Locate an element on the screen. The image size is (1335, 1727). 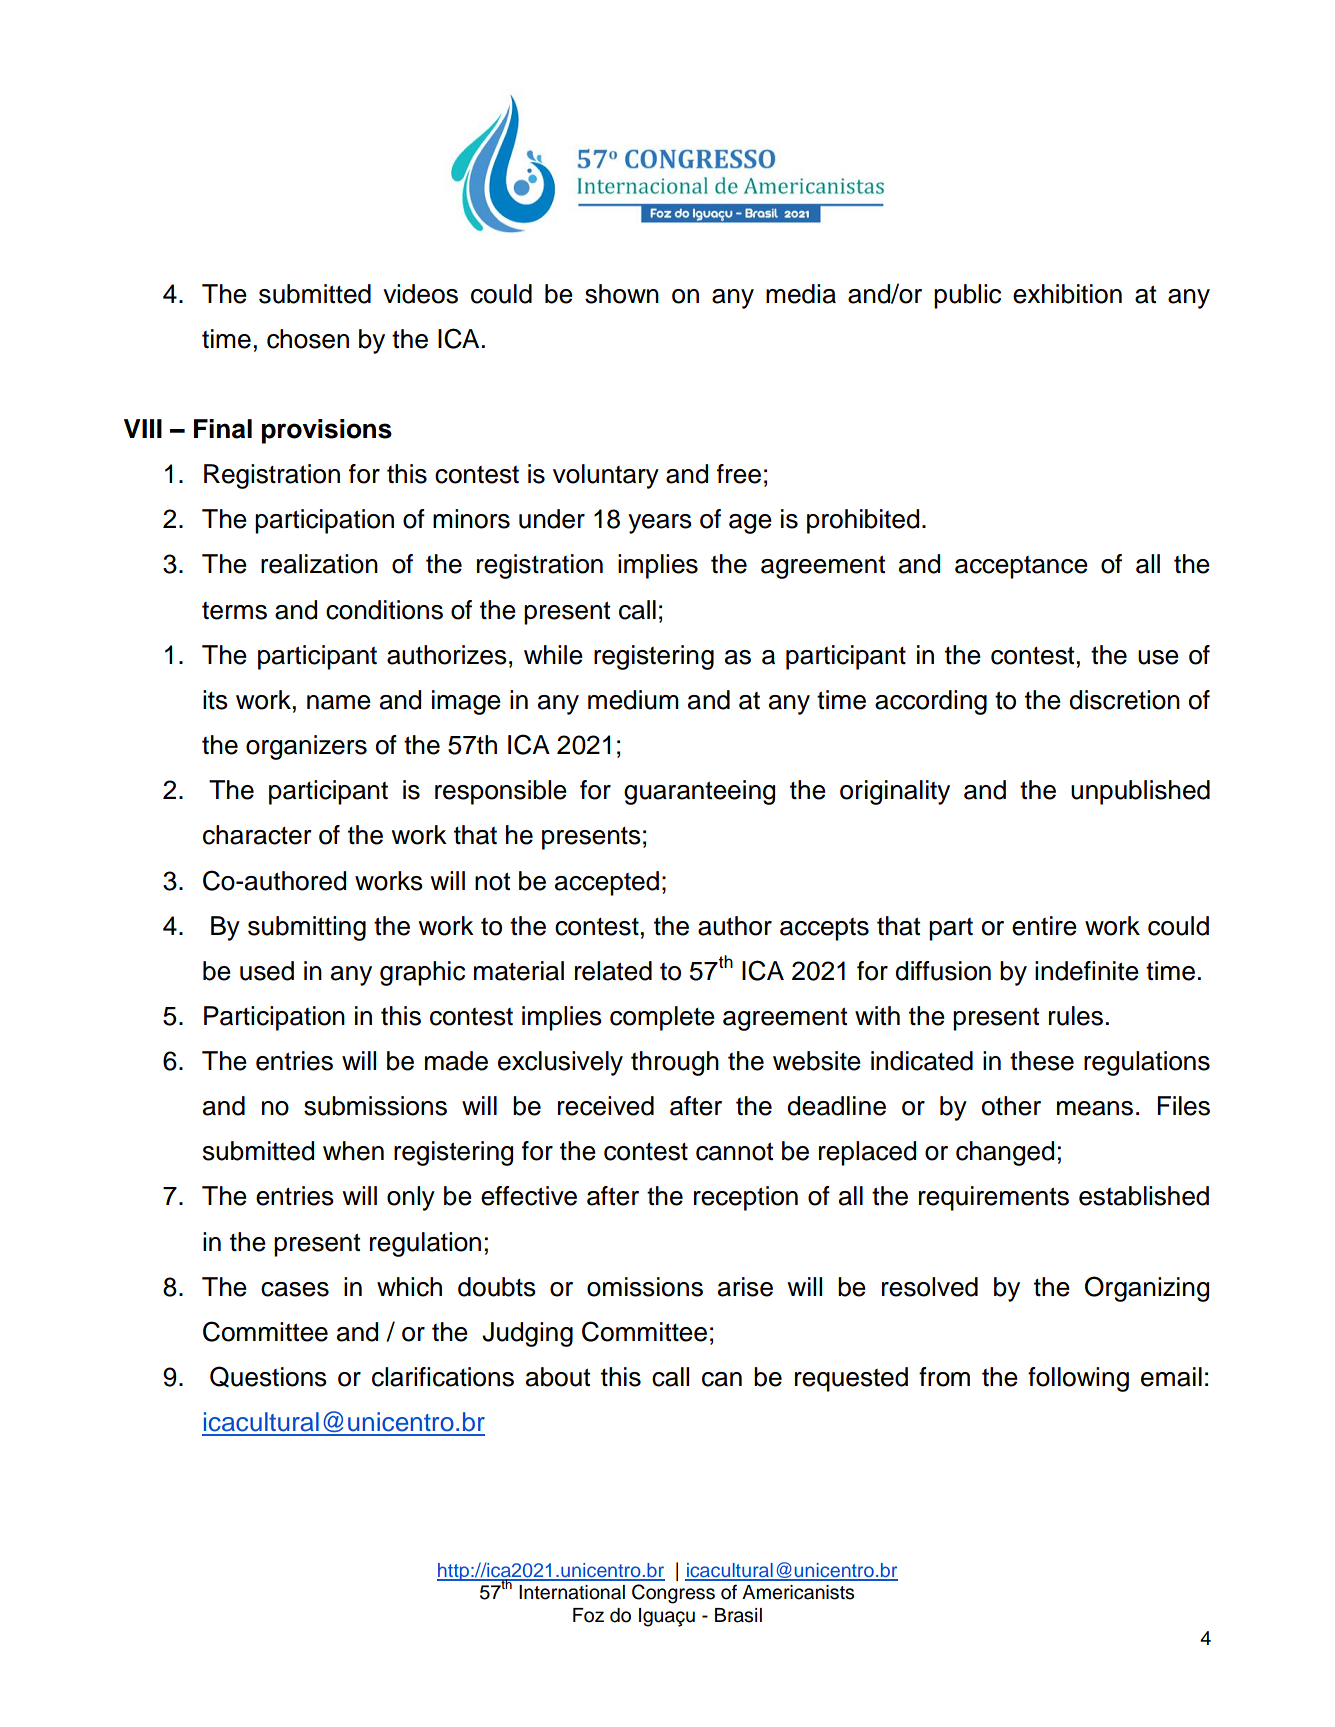
International is located at coordinates (572, 1592).
